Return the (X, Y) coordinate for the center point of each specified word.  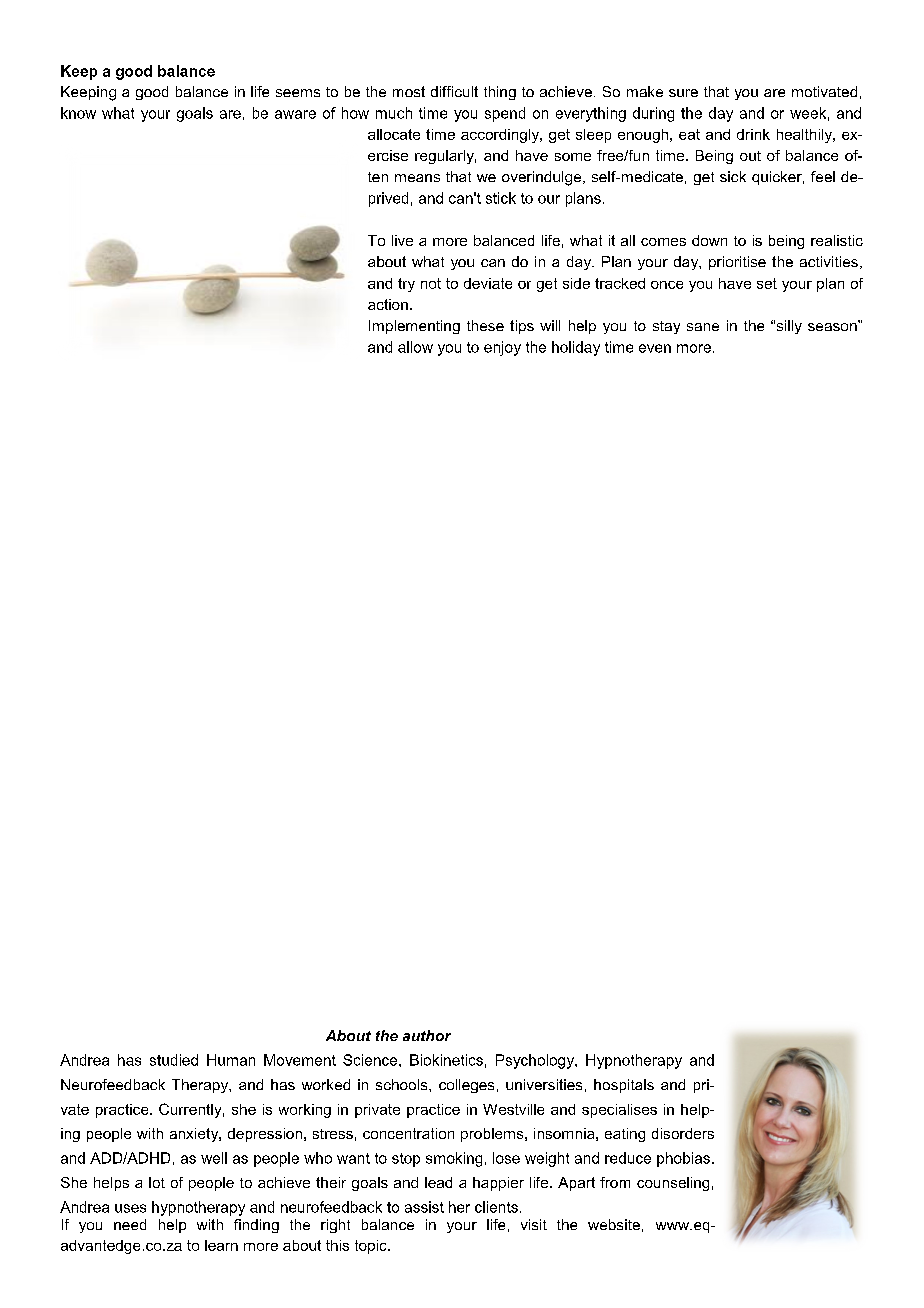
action (388, 304)
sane (703, 327)
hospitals (624, 1086)
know (78, 113)
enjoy (502, 348)
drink (753, 134)
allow (415, 347)
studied (174, 1060)
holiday (576, 348)
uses (130, 1208)
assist (424, 1207)
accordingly (501, 136)
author (427, 1035)
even (655, 348)
